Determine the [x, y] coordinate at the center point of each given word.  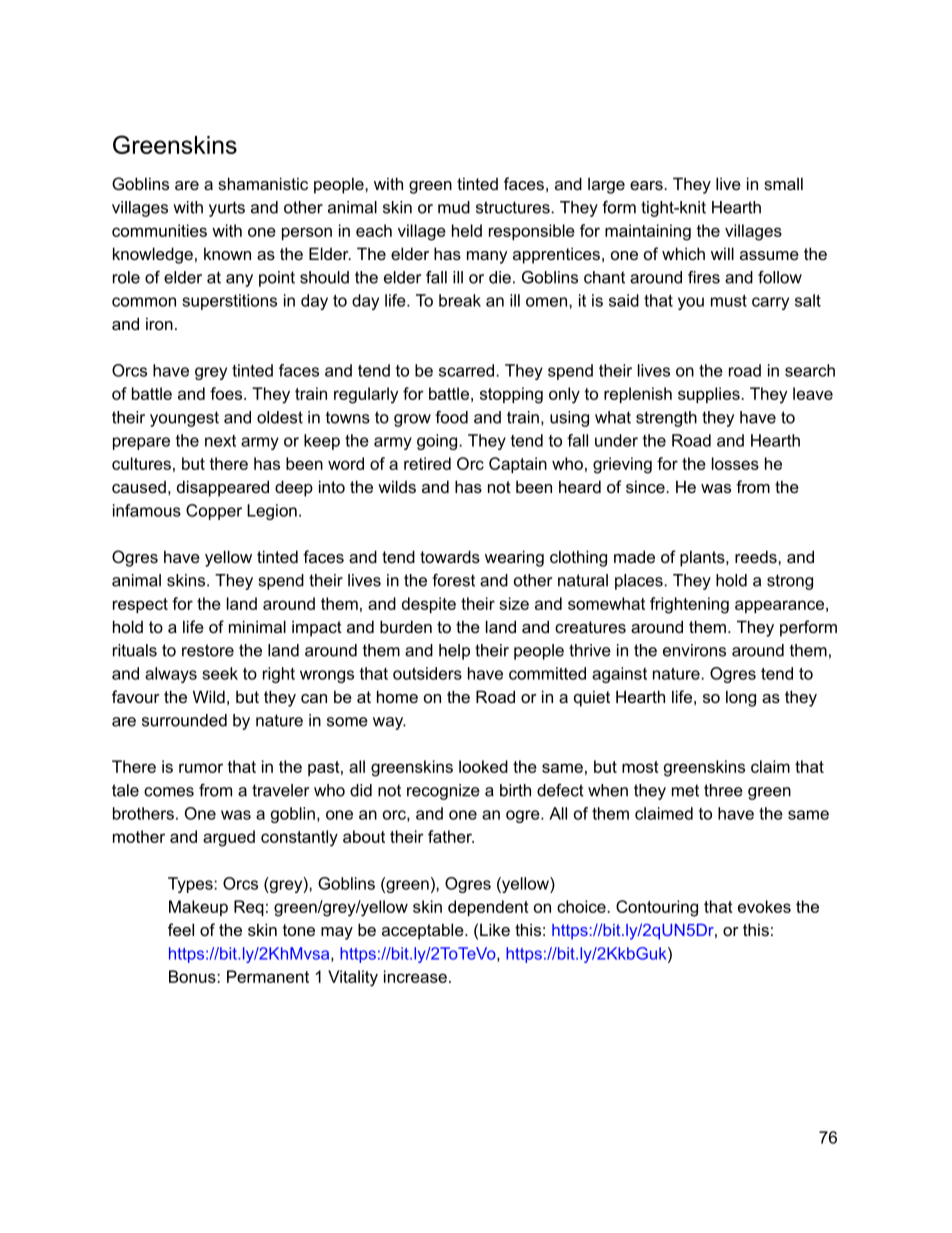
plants [703, 558]
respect [140, 605]
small [783, 183]
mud [454, 207]
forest [453, 580]
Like [495, 929]
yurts [227, 209]
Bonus [193, 976]
